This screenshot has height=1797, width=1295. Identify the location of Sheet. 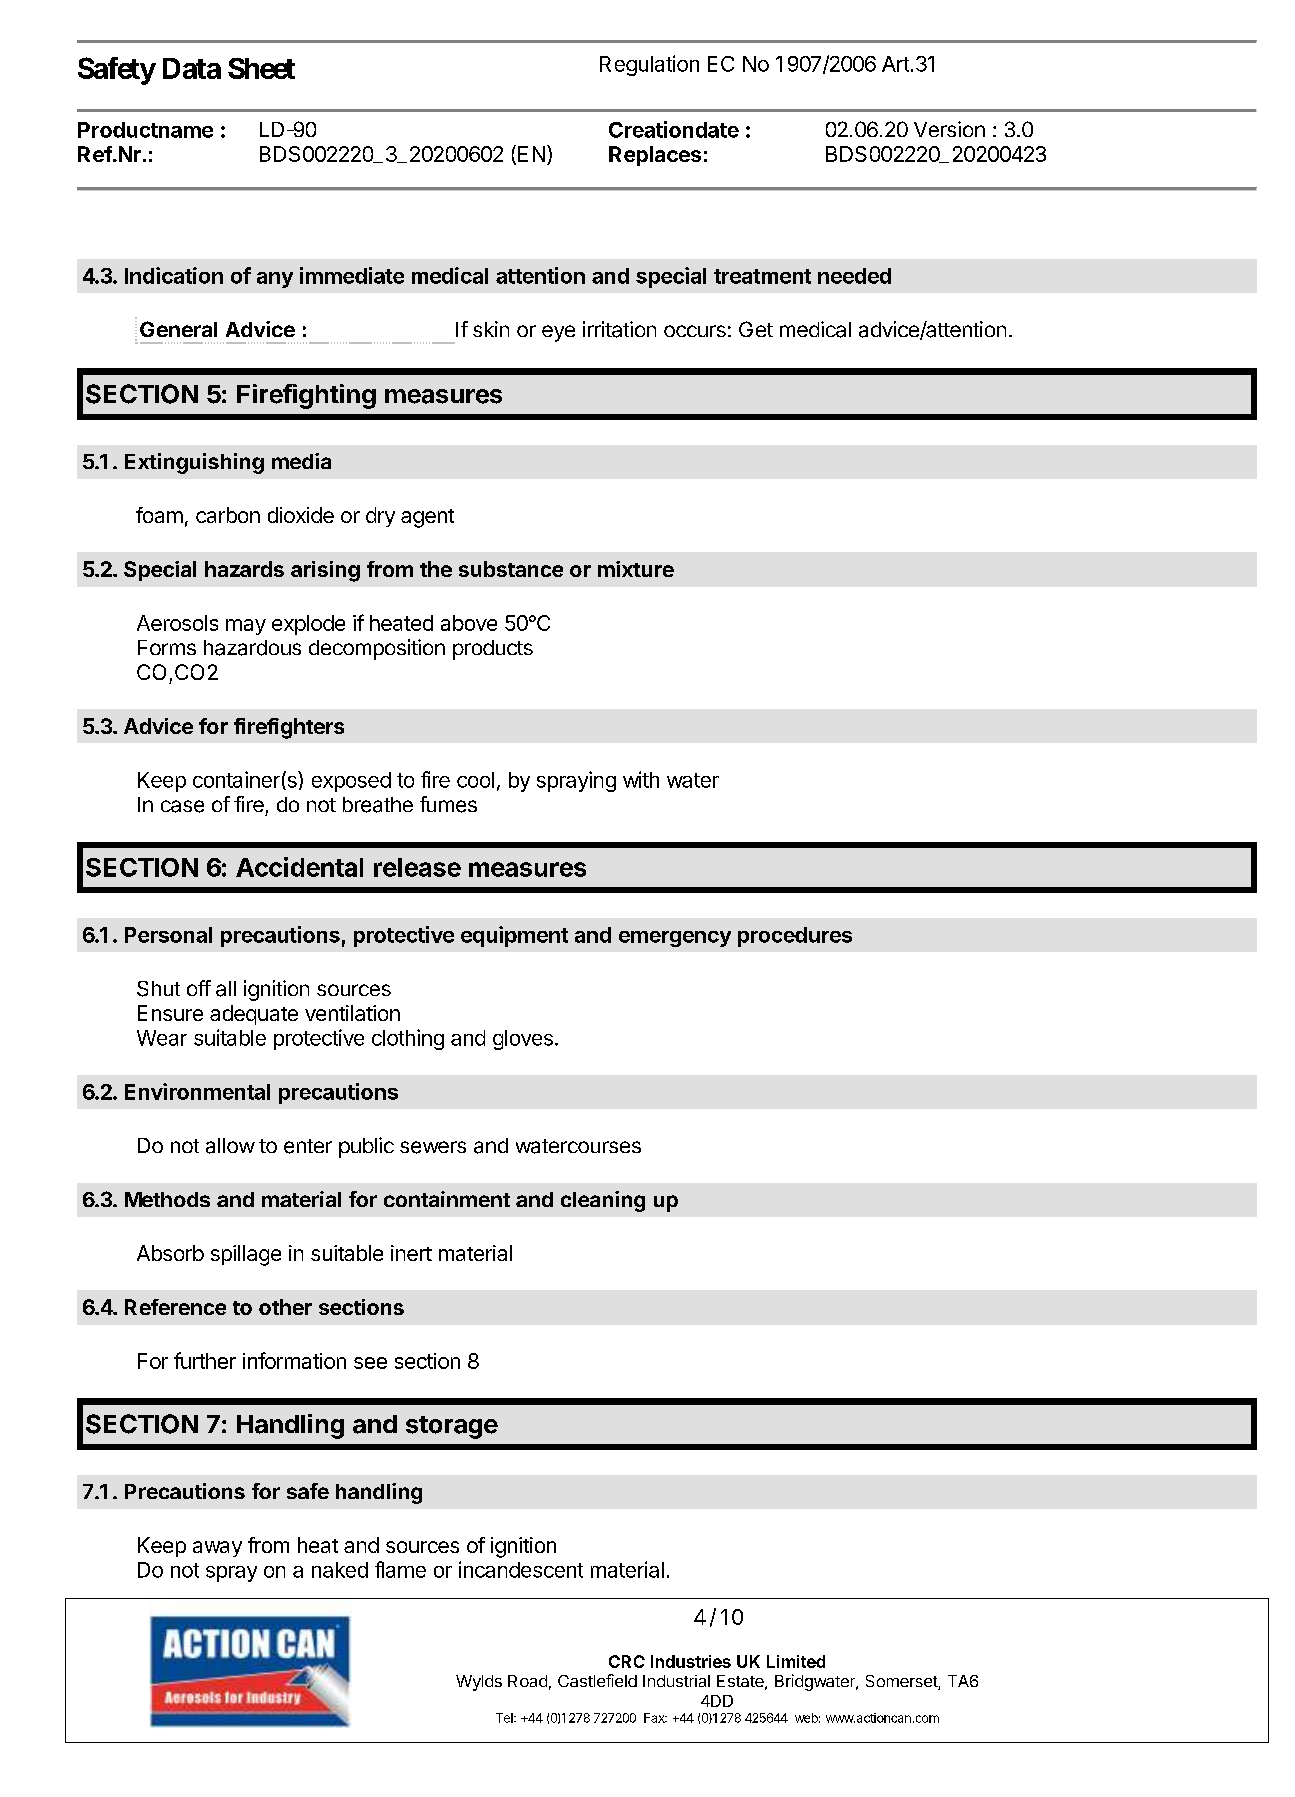
(261, 68).
